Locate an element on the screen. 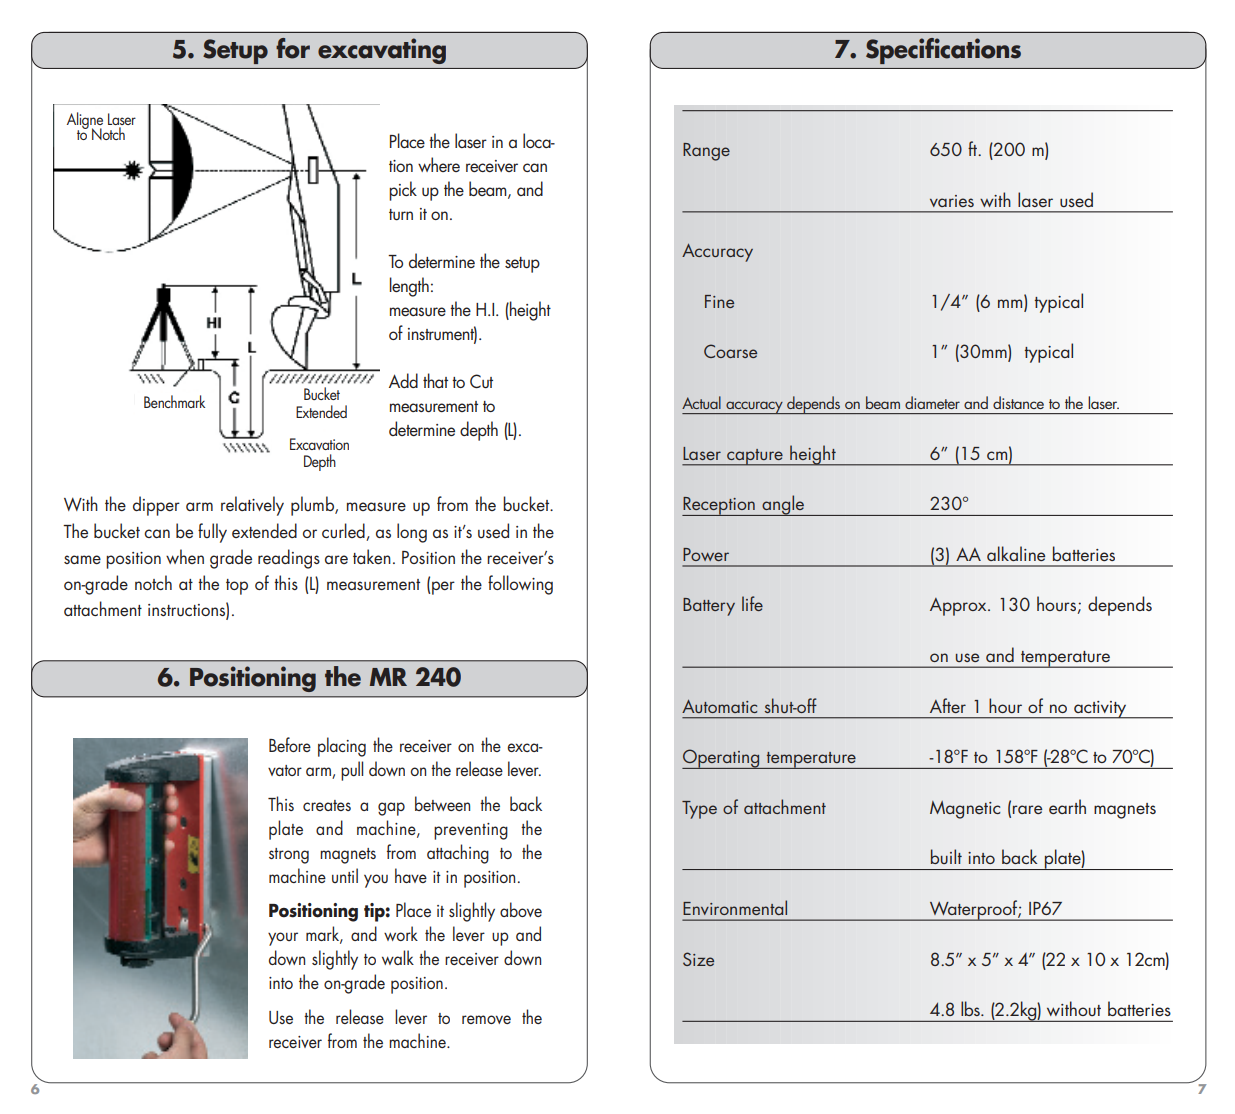 This screenshot has height=1114, width=1235. remove is located at coordinates (486, 1019).
